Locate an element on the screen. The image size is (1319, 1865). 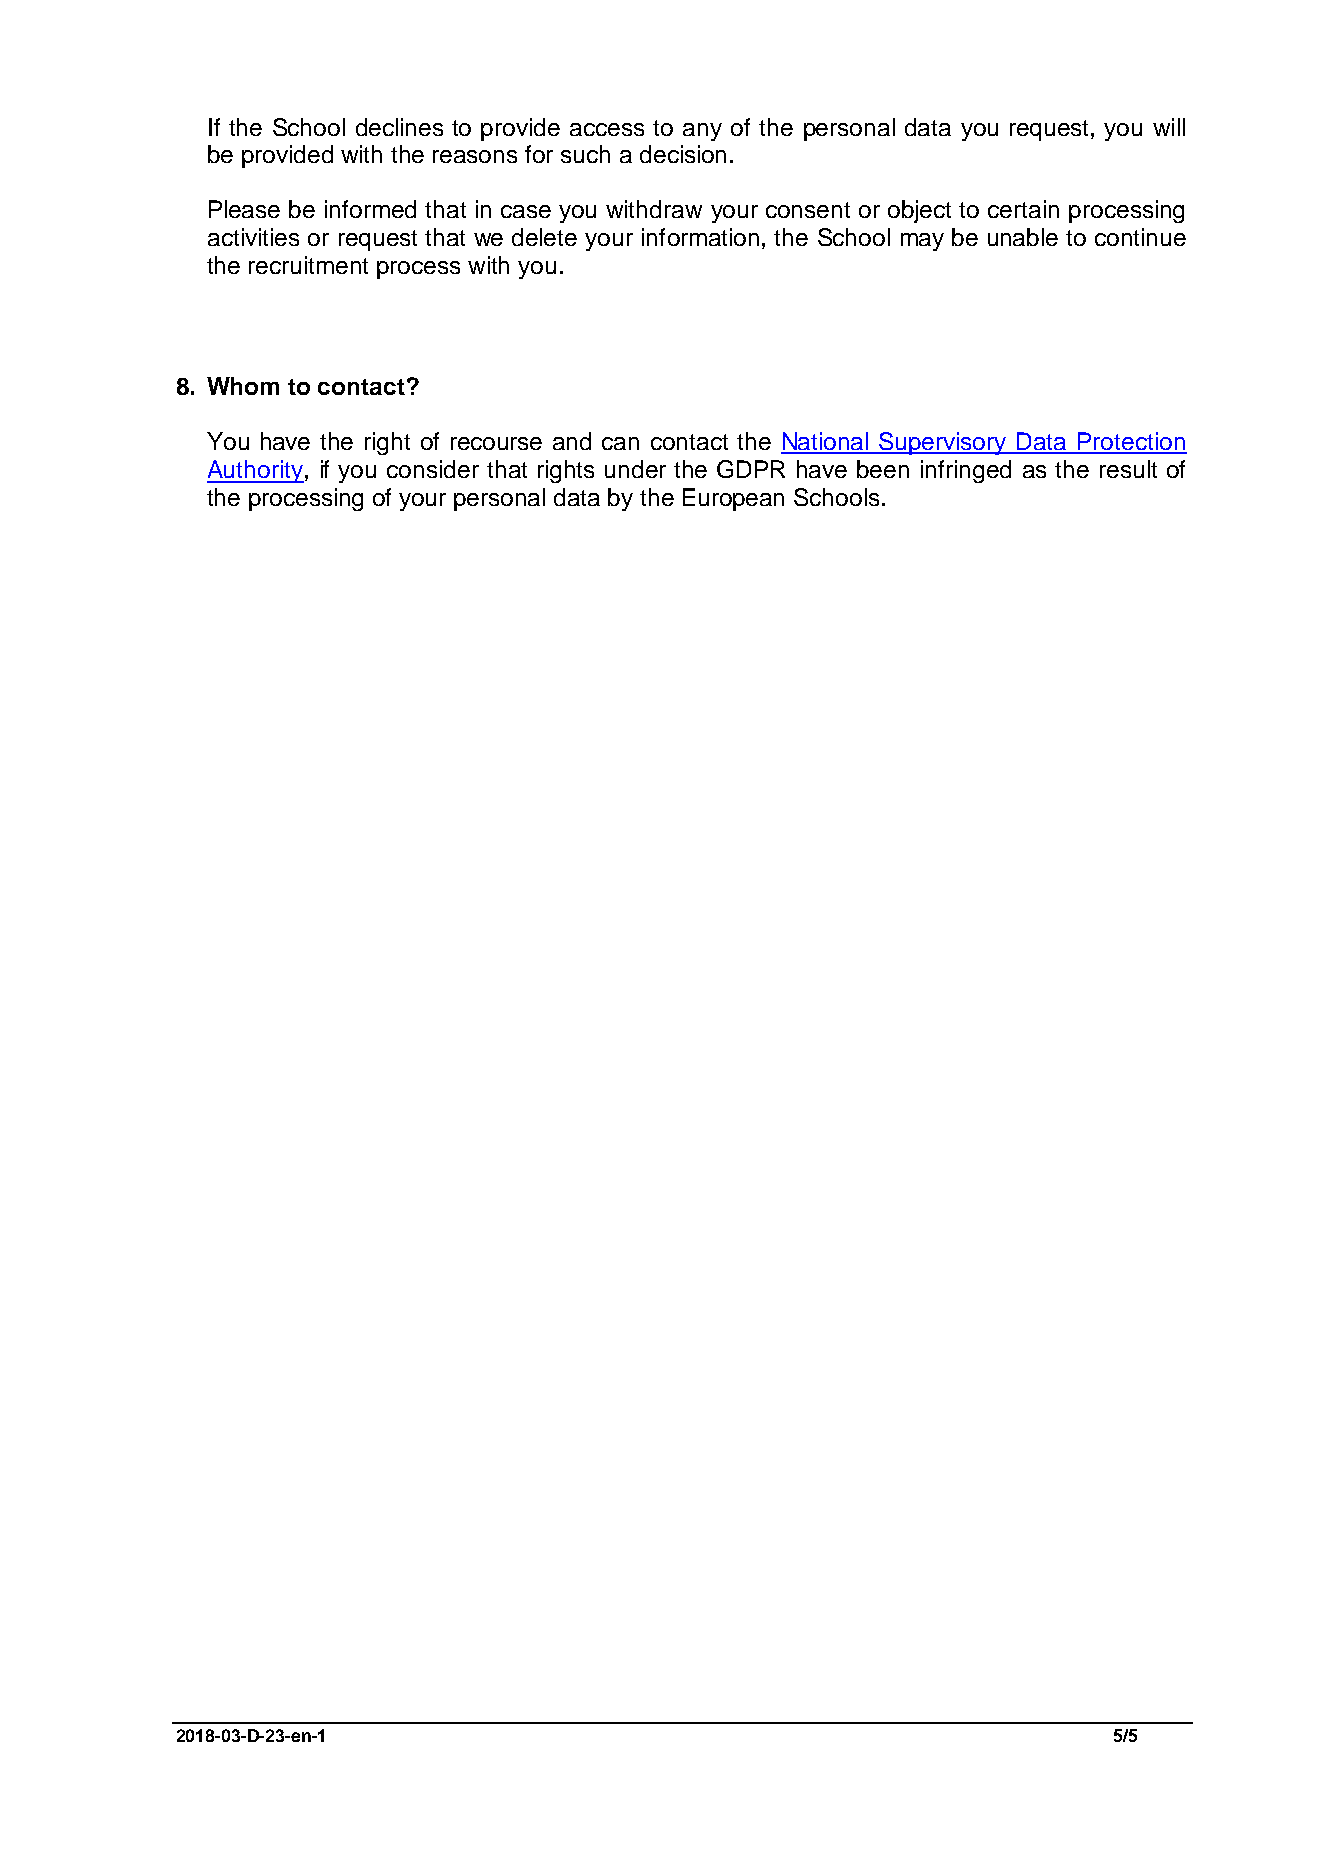
may is located at coordinates (922, 242).
